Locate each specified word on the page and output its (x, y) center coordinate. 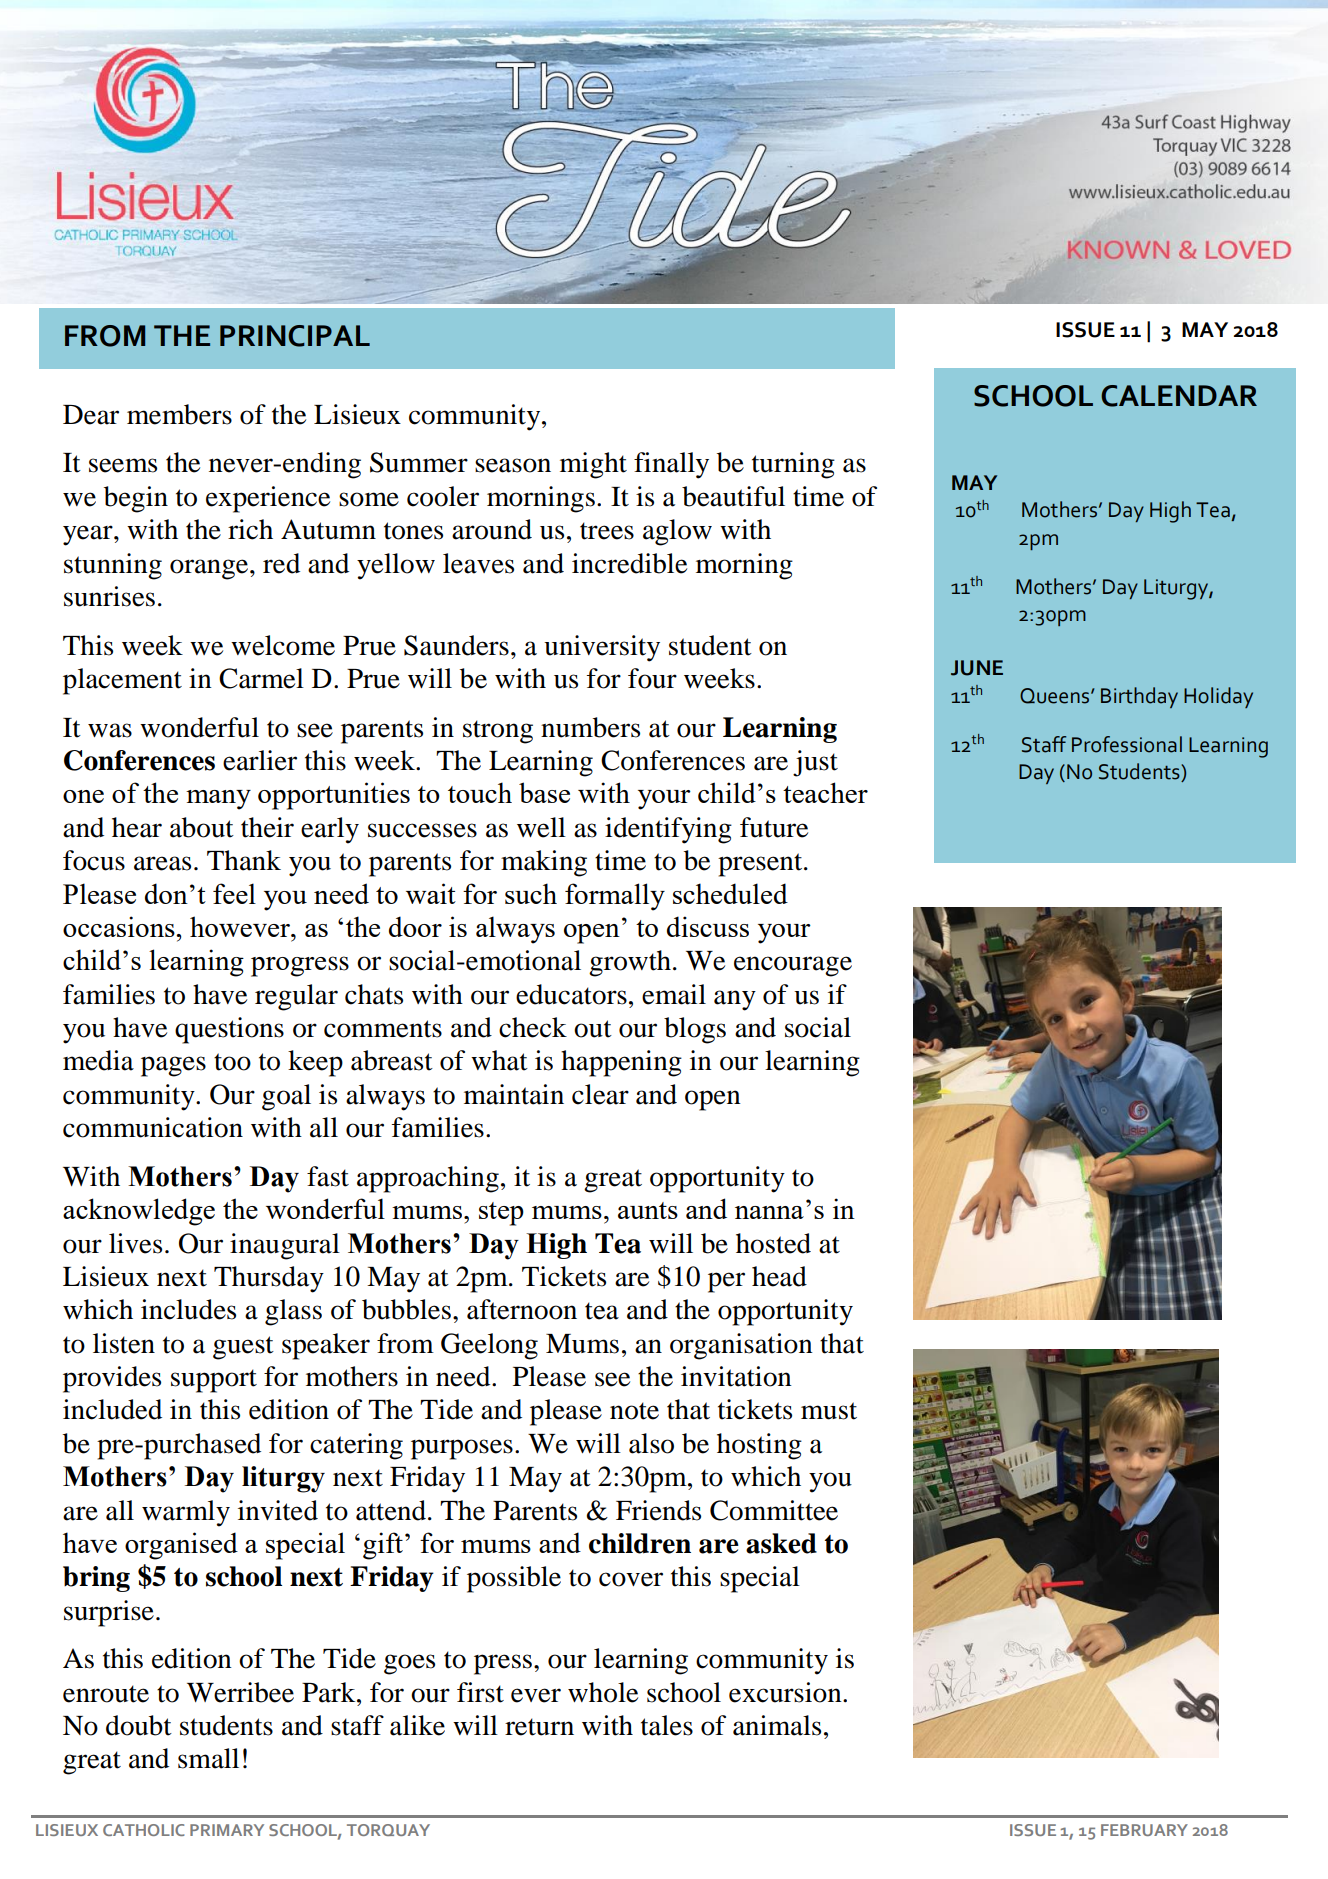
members (179, 414)
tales (667, 1725)
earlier (260, 760)
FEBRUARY (1144, 1830)
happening (621, 1063)
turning (793, 465)
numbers (590, 727)
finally (671, 465)
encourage (793, 966)
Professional (1127, 744)
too (232, 1062)
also (651, 1443)
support (214, 1381)
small (208, 1758)
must (829, 1411)
